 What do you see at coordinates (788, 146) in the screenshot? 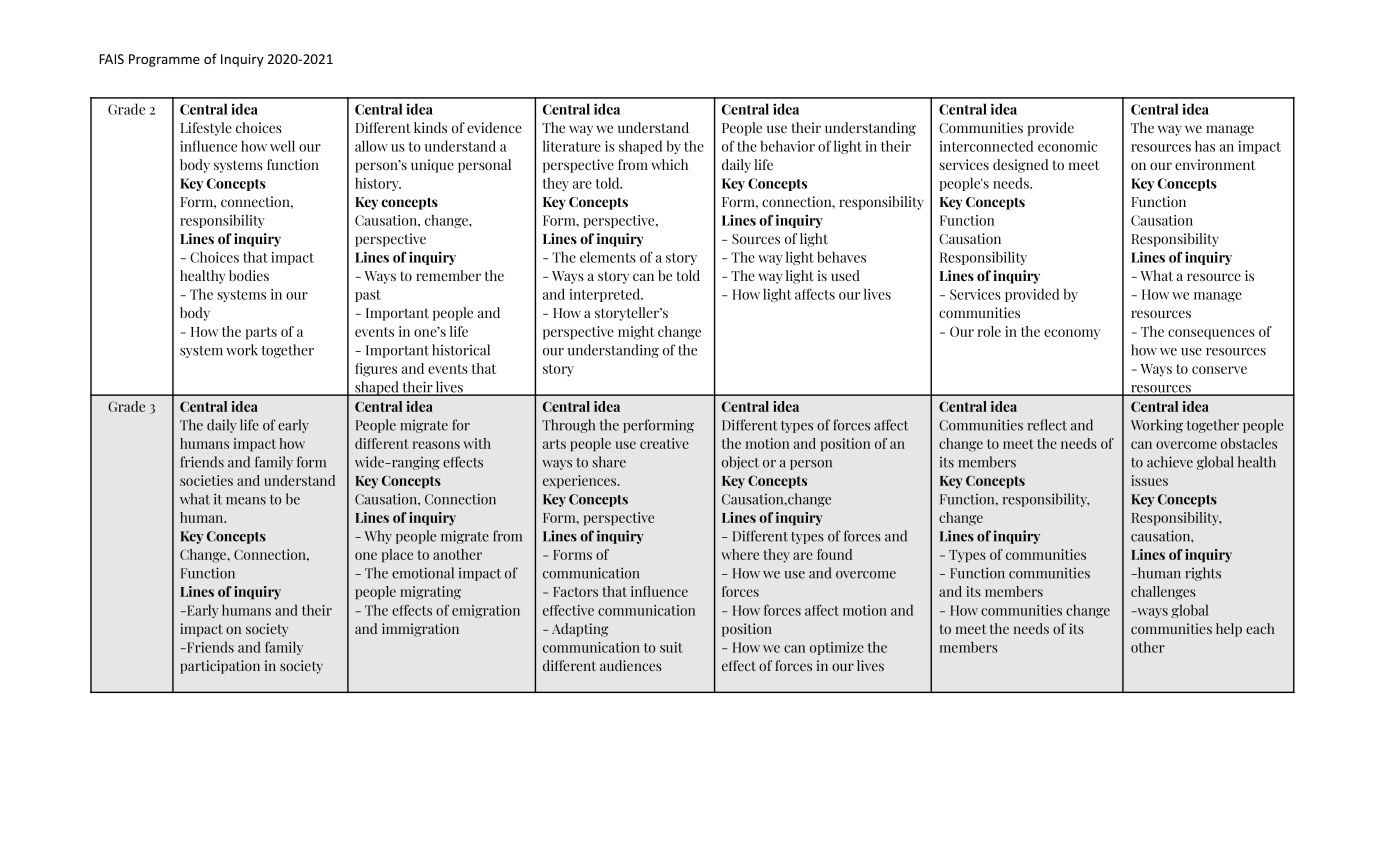
I see `behavior` at bounding box center [788, 146].
